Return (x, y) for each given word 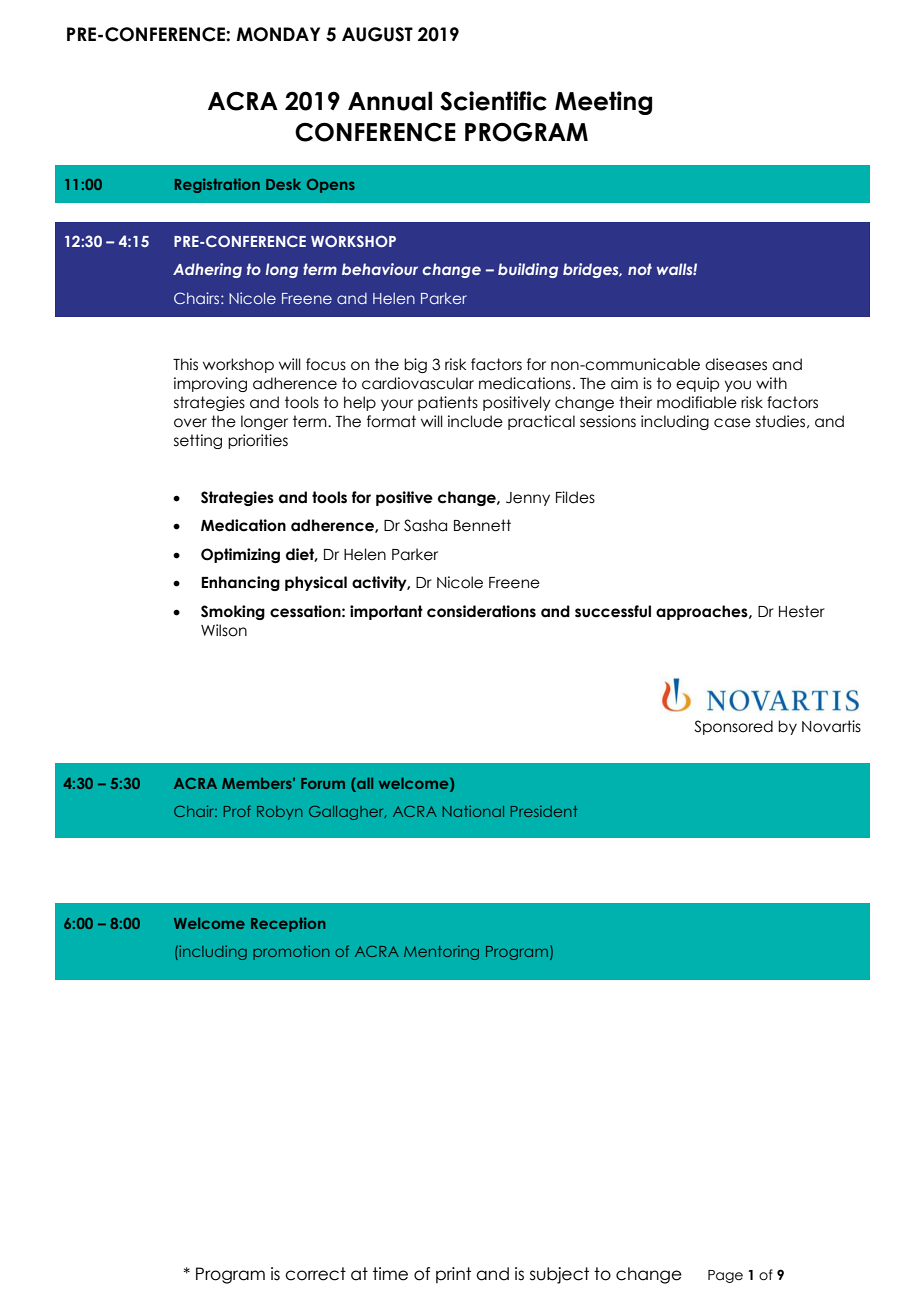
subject (559, 1275)
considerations (481, 611)
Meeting (603, 103)
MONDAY (278, 34)
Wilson (224, 630)
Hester (802, 611)
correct (315, 1274)
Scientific (493, 101)
